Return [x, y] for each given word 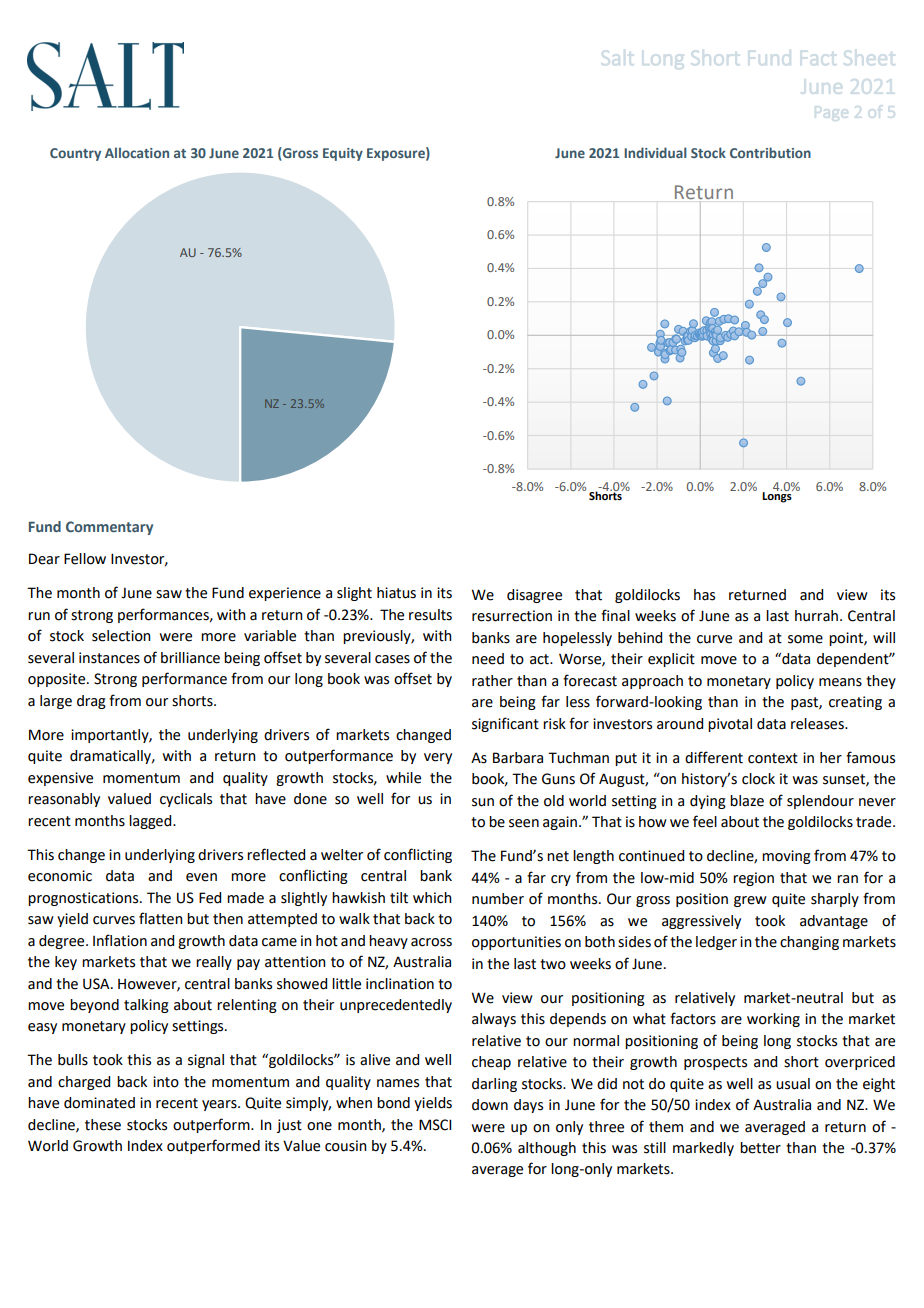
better [760, 1148]
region [753, 879]
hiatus [396, 593]
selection [121, 636]
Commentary [109, 528]
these [103, 1125]
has [704, 595]
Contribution [770, 152]
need [488, 659]
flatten [161, 918]
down [490, 1105]
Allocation [137, 152]
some [805, 639]
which [432, 898]
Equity [343, 154]
